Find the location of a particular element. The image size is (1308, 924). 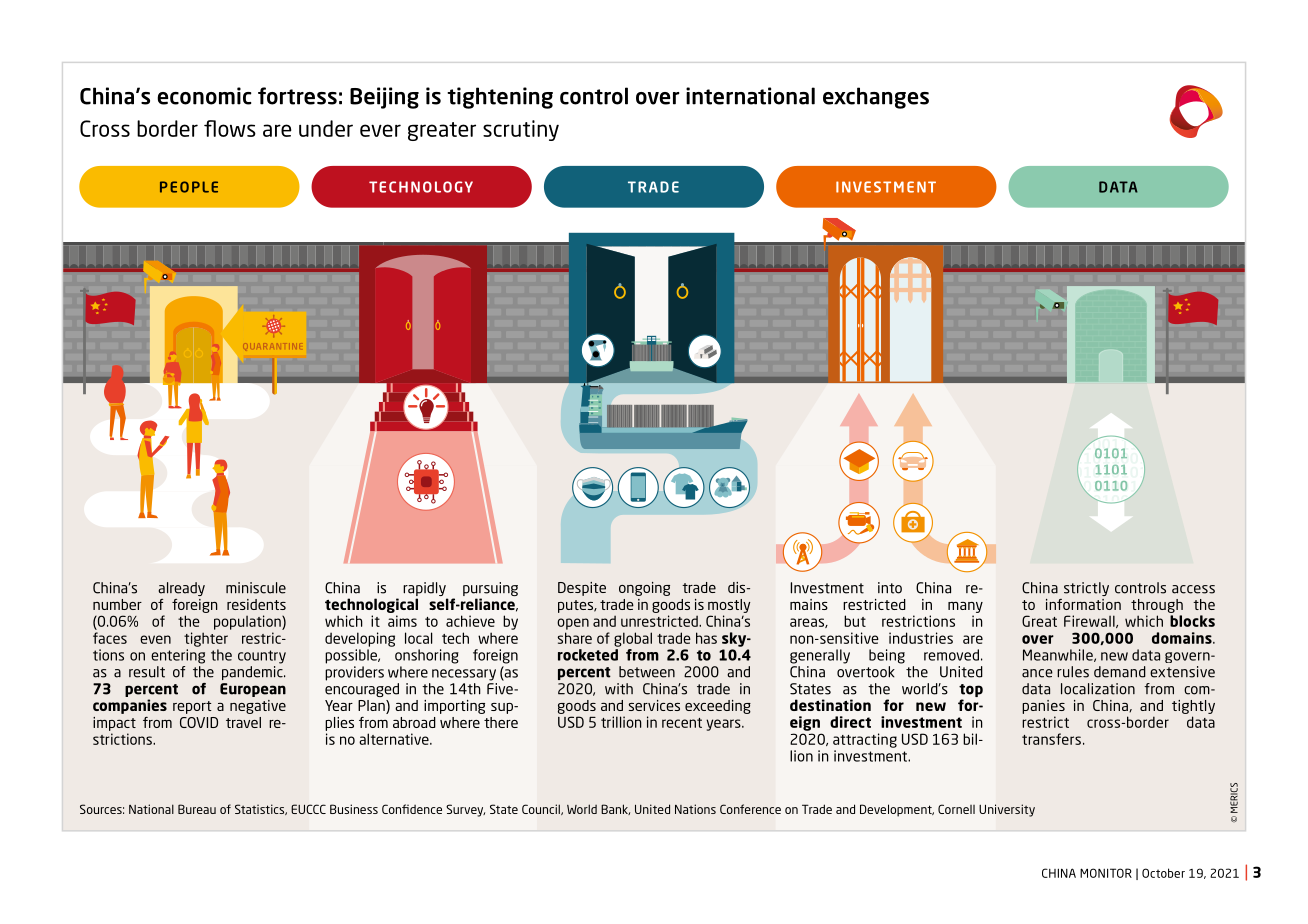

exchanges is located at coordinates (876, 98).
